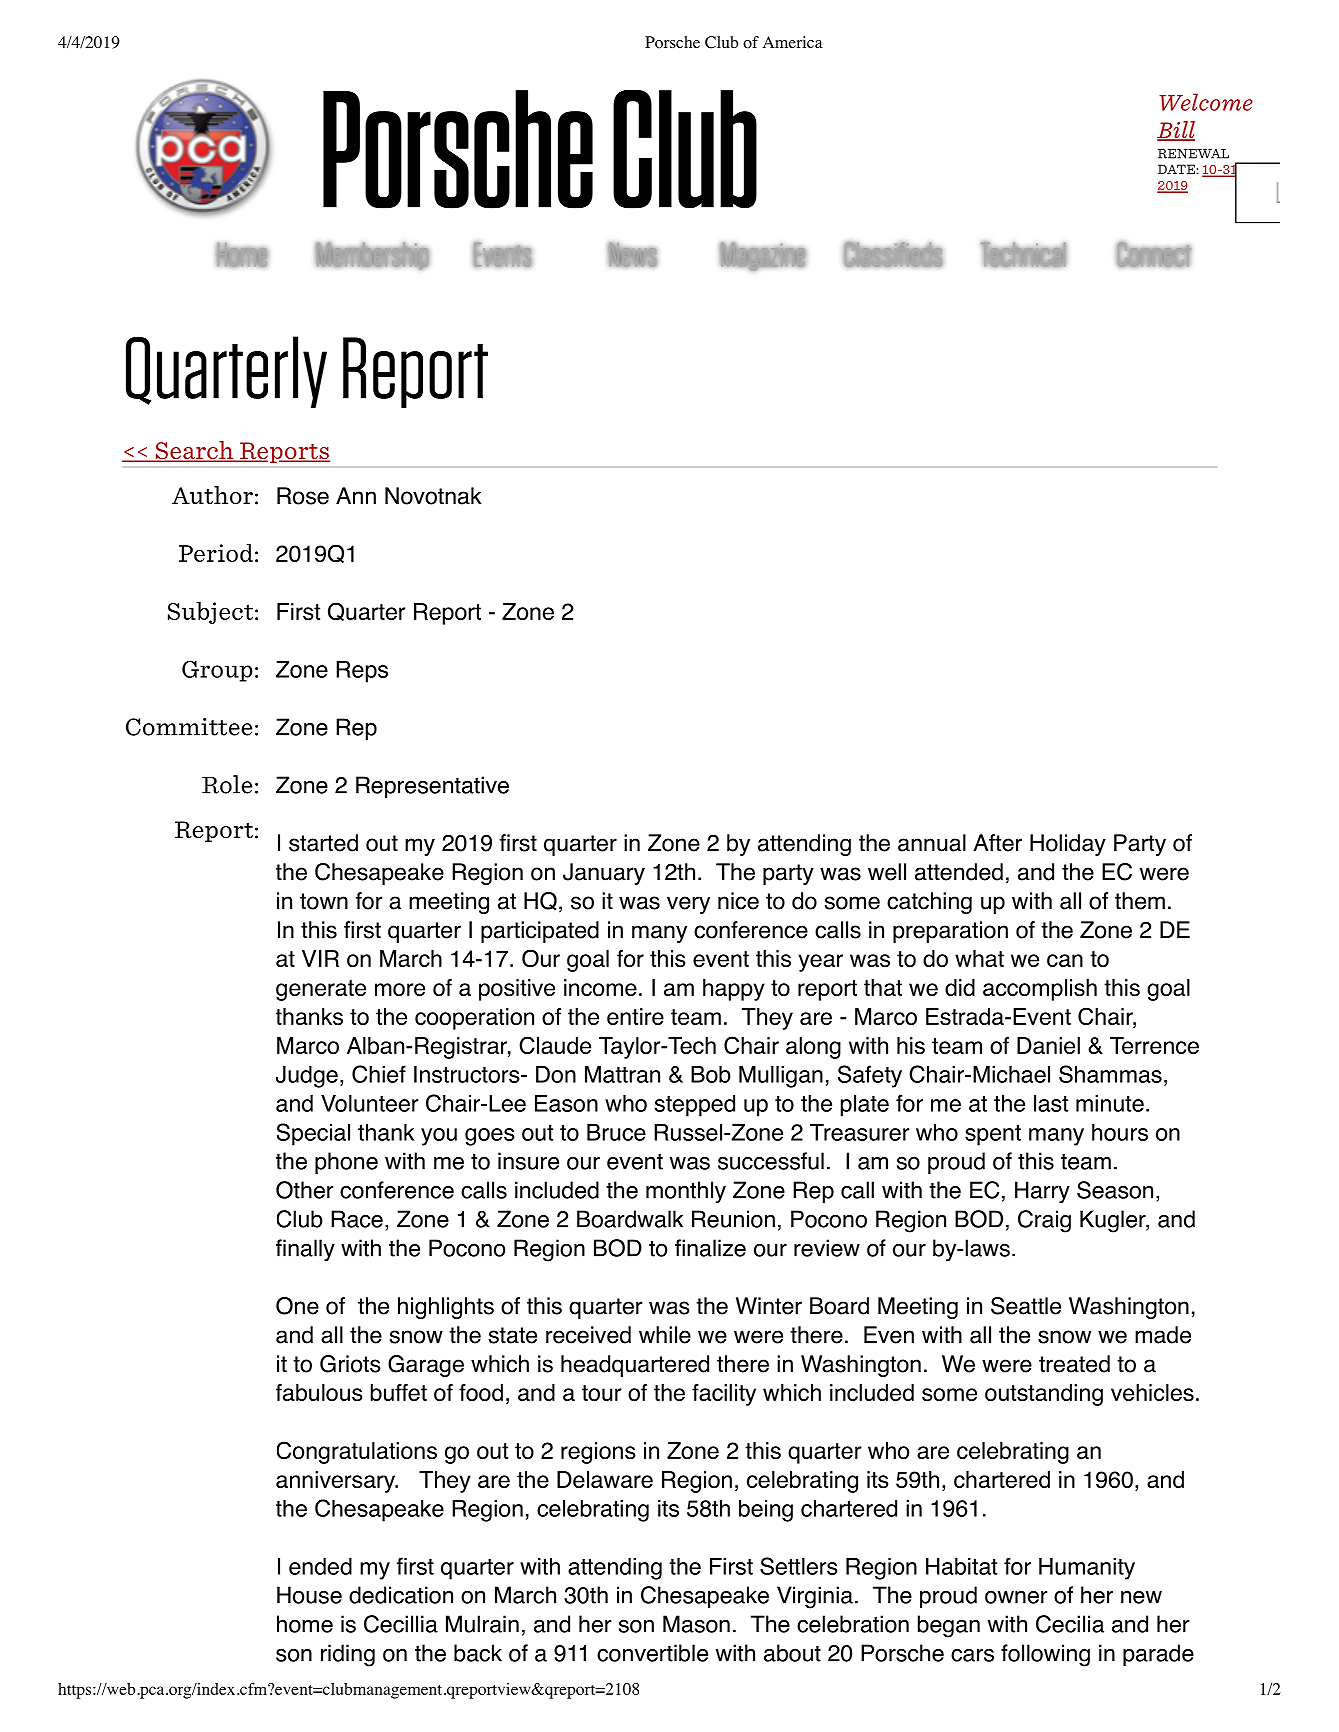 The height and width of the screenshot is (1732, 1339). I want to click on Representative, so click(432, 787).
